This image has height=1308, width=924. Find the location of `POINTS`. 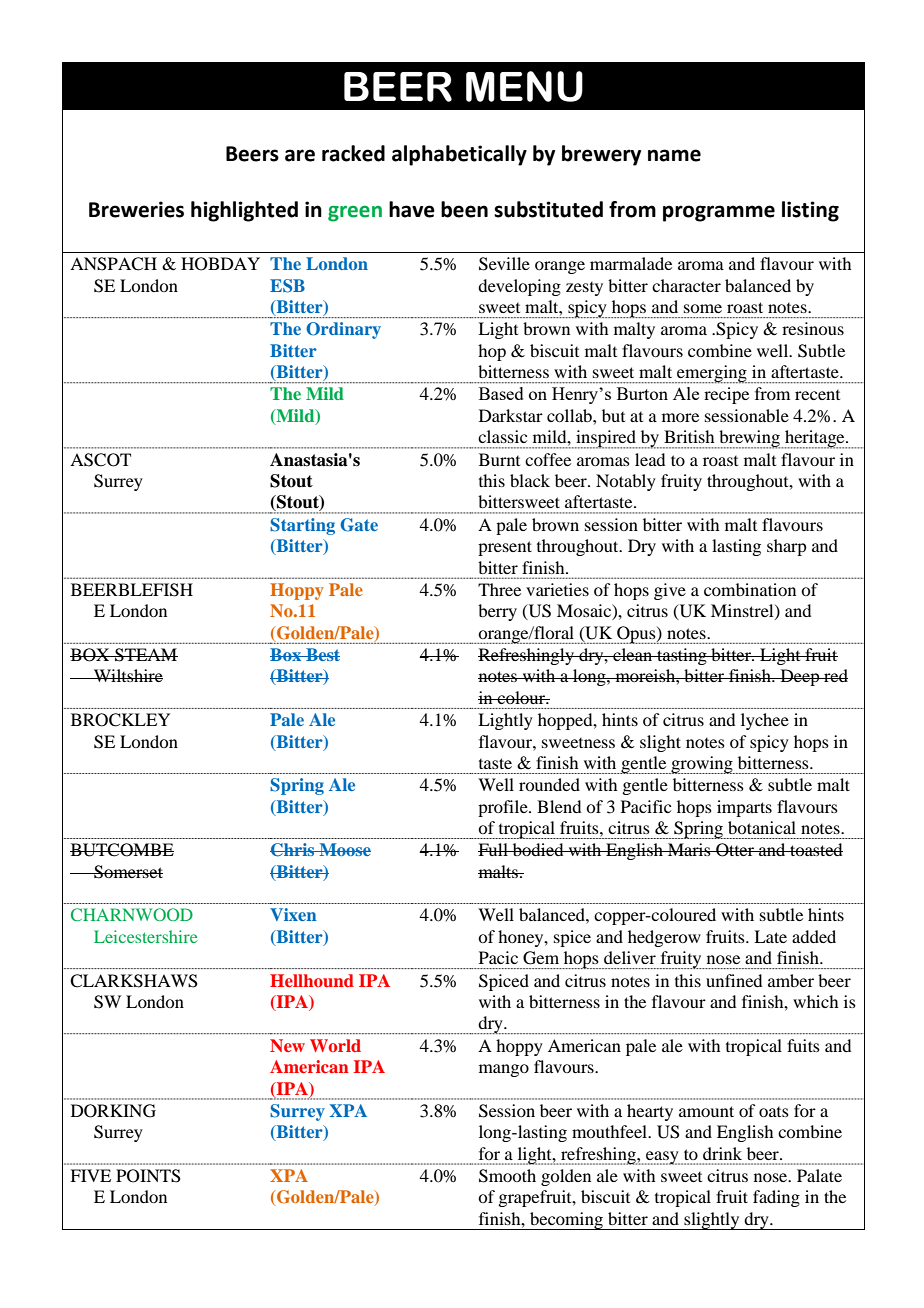

POINTS is located at coordinates (148, 1176).
